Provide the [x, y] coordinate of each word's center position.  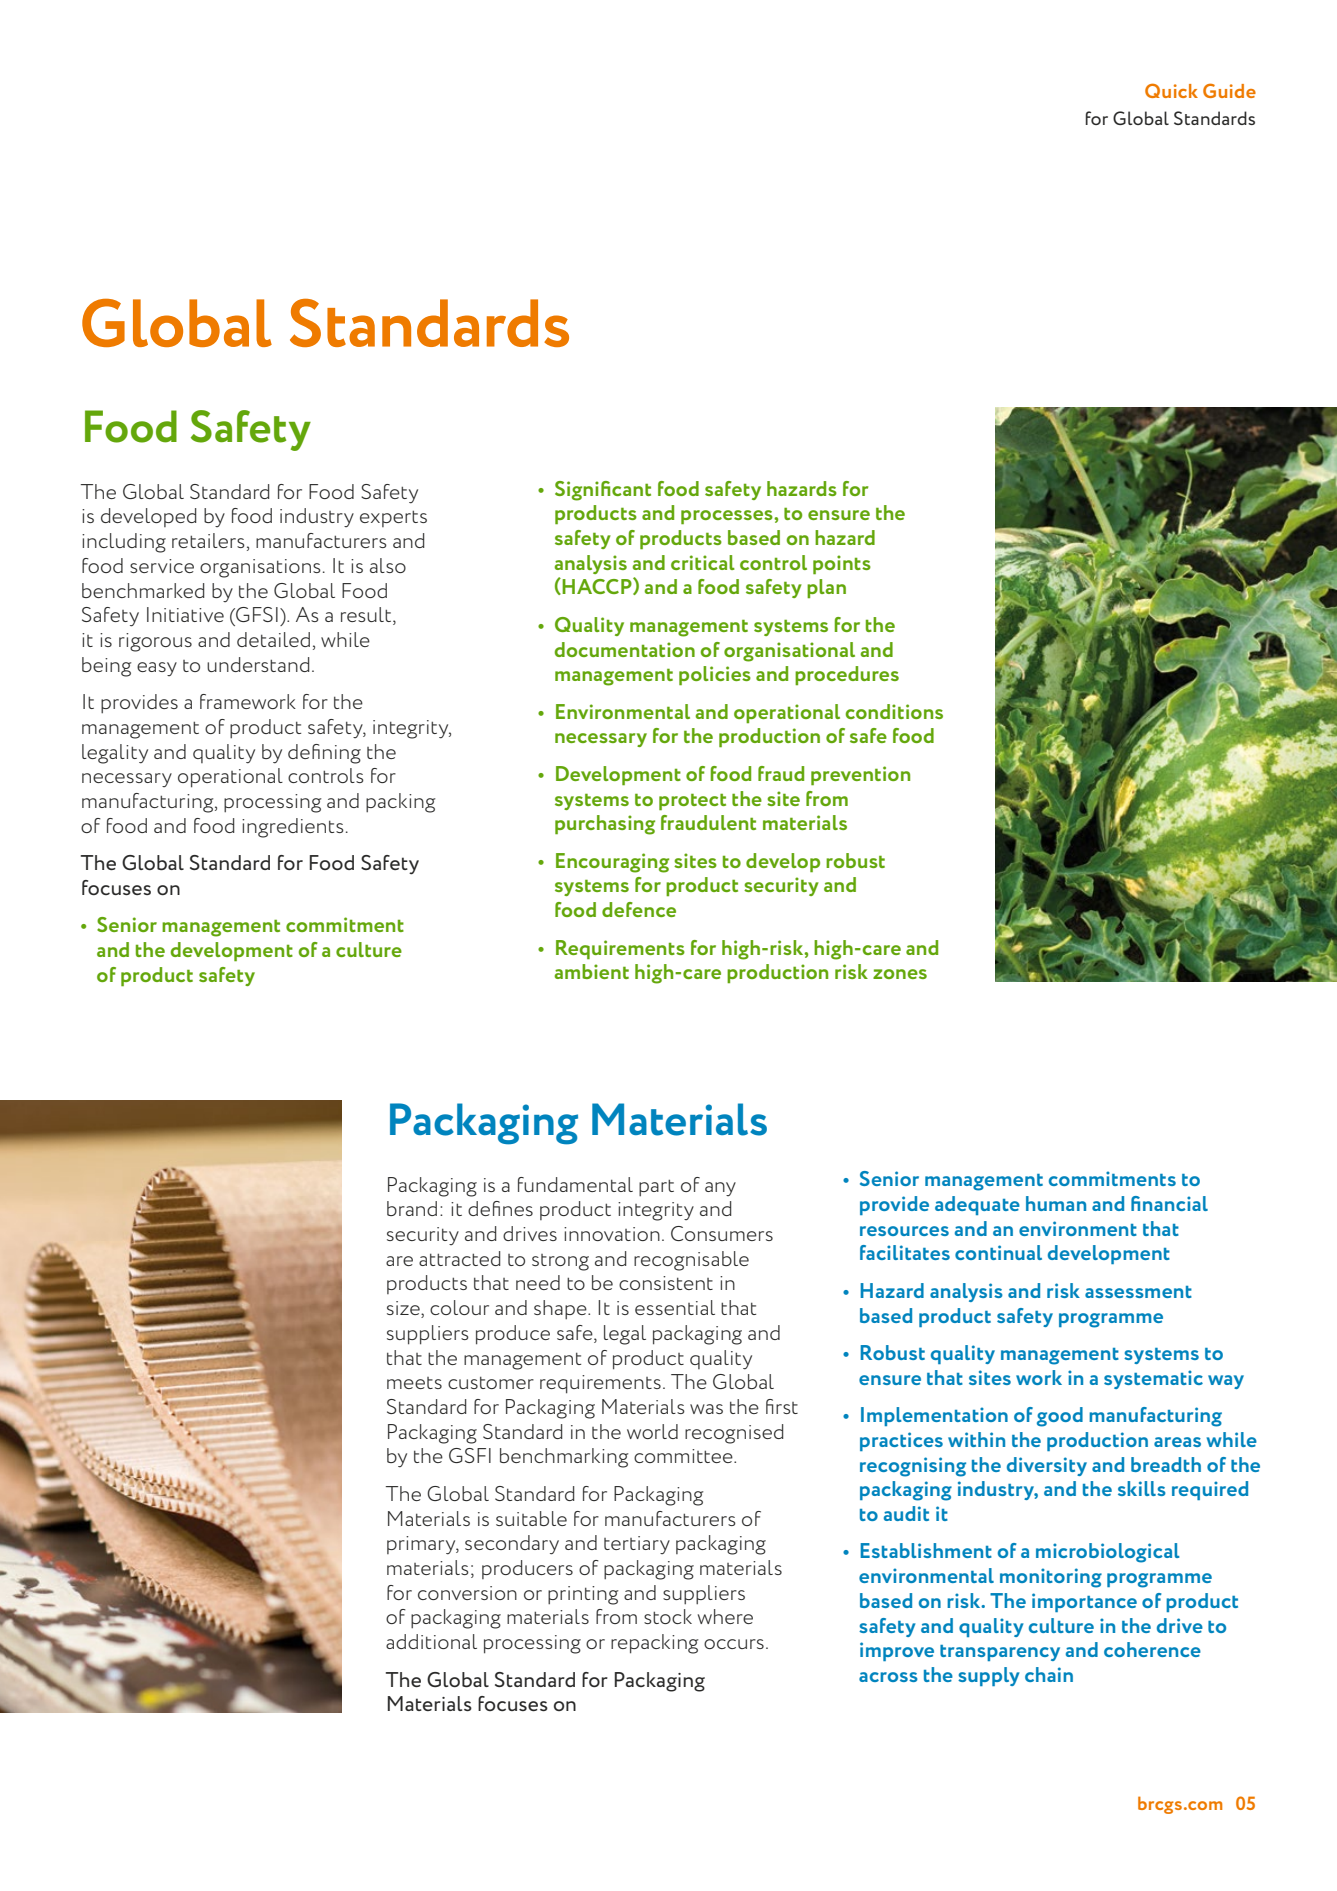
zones [900, 974]
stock [668, 1616]
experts [393, 518]
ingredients [293, 828]
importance [1084, 1602]
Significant [603, 491]
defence [639, 909]
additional [431, 1641]
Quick [1171, 90]
